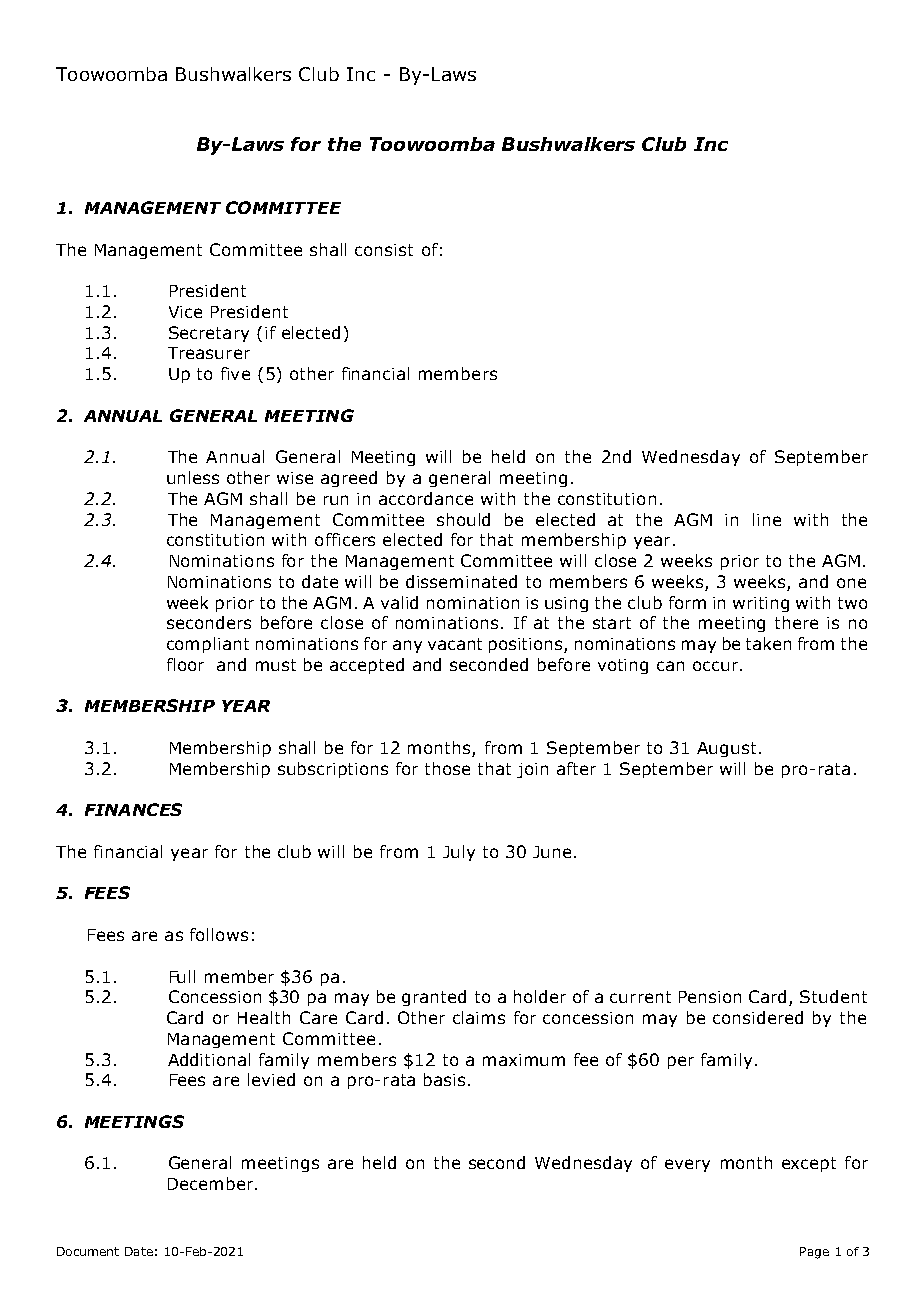  I want to click on one, so click(851, 583).
